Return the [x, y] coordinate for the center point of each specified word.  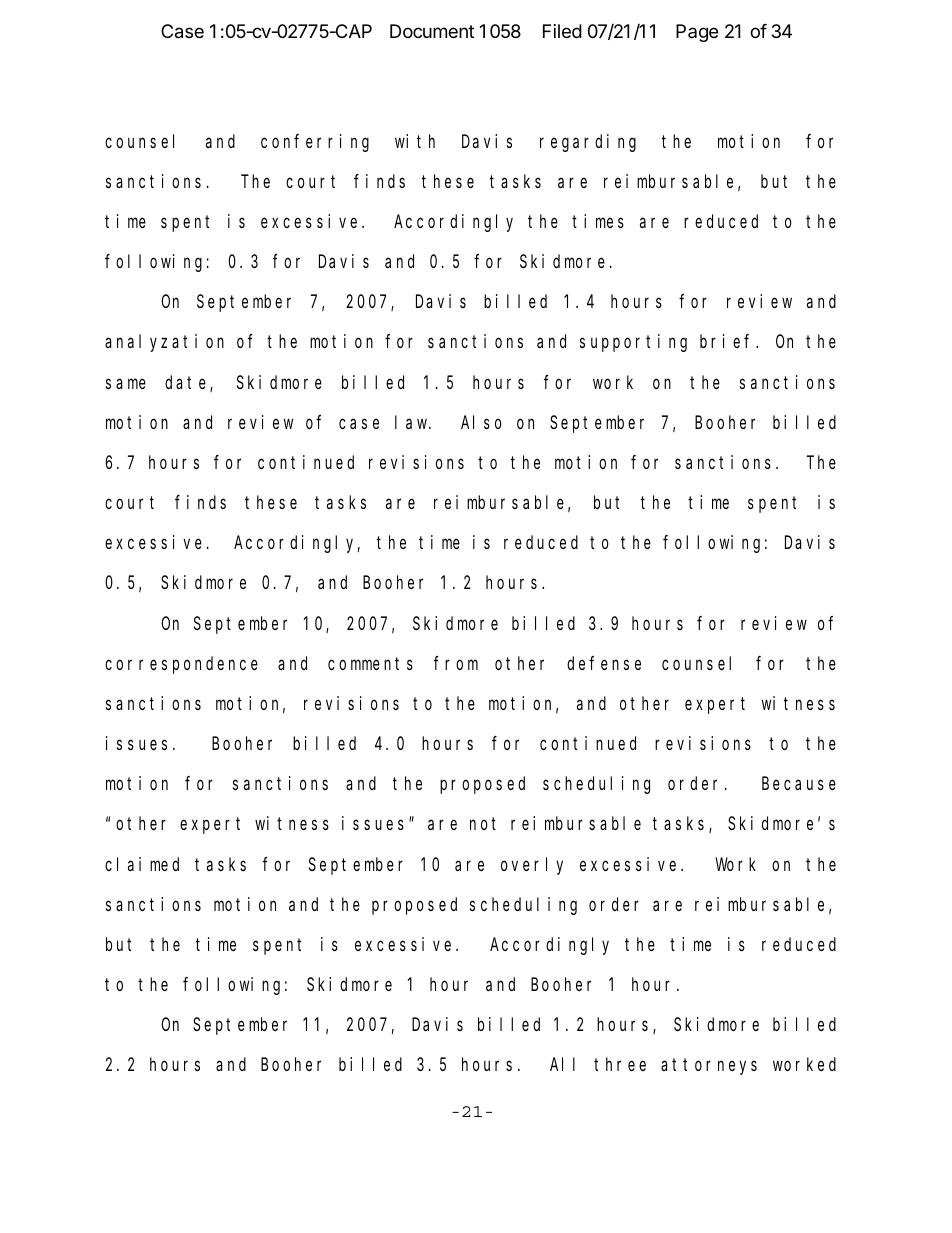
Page [697, 33]
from [456, 663]
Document [432, 31]
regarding [588, 143]
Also [481, 422]
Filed [562, 31]
